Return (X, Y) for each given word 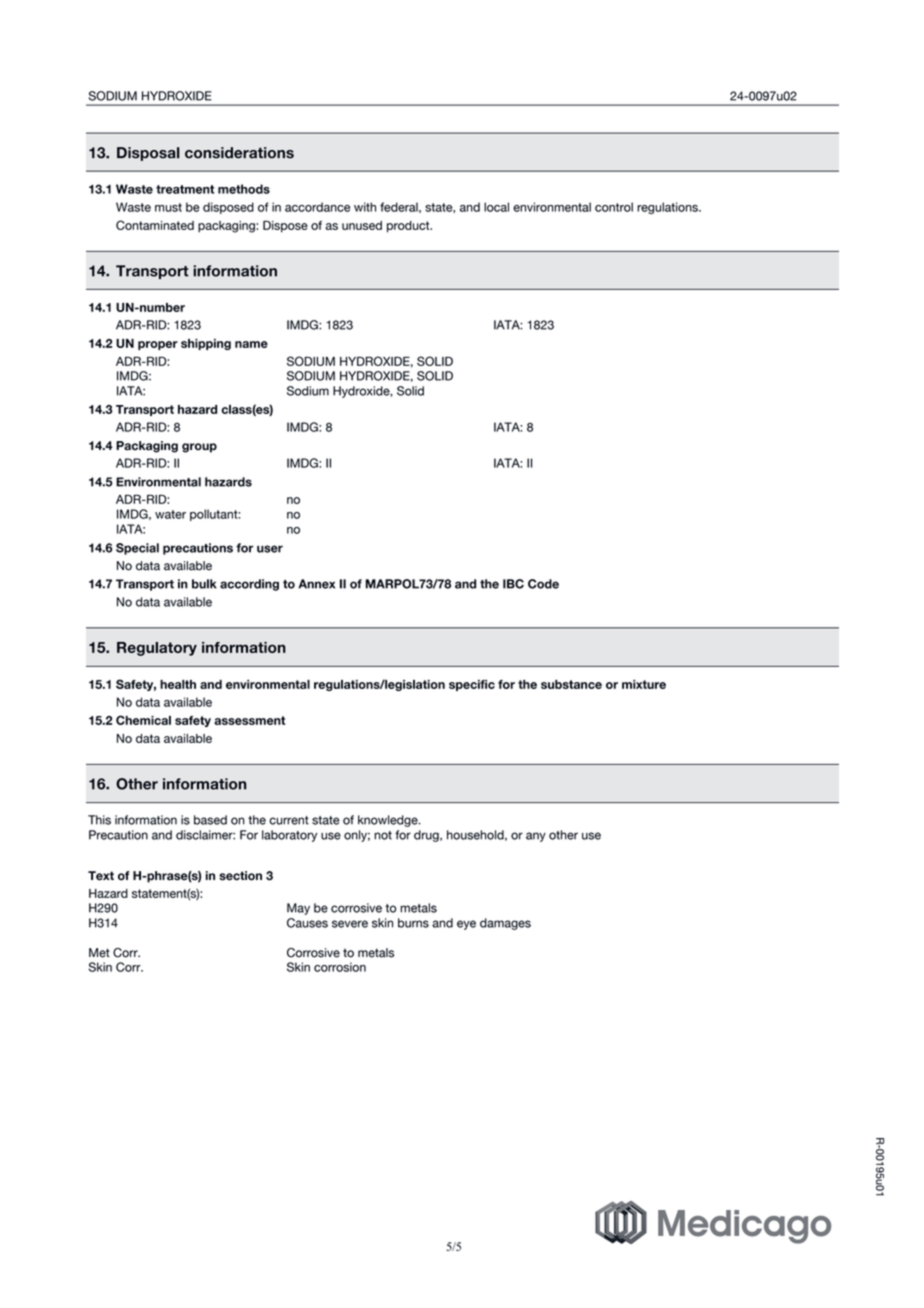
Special (137, 549)
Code (543, 584)
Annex (316, 584)
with (365, 207)
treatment (185, 189)
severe (350, 924)
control (614, 207)
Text (101, 876)
